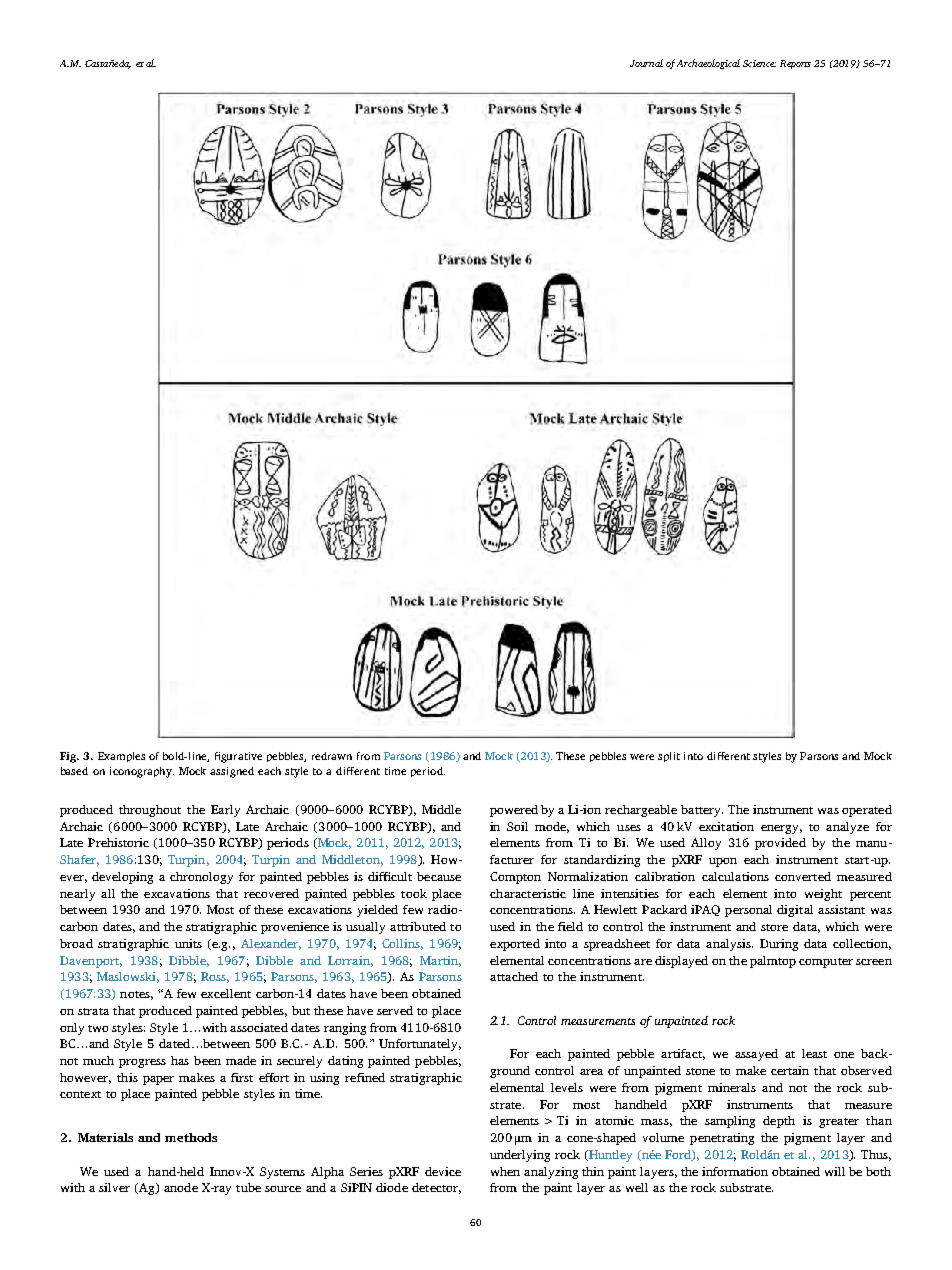  What do you see at coordinates (814, 1053) in the screenshot?
I see `least` at bounding box center [814, 1053].
